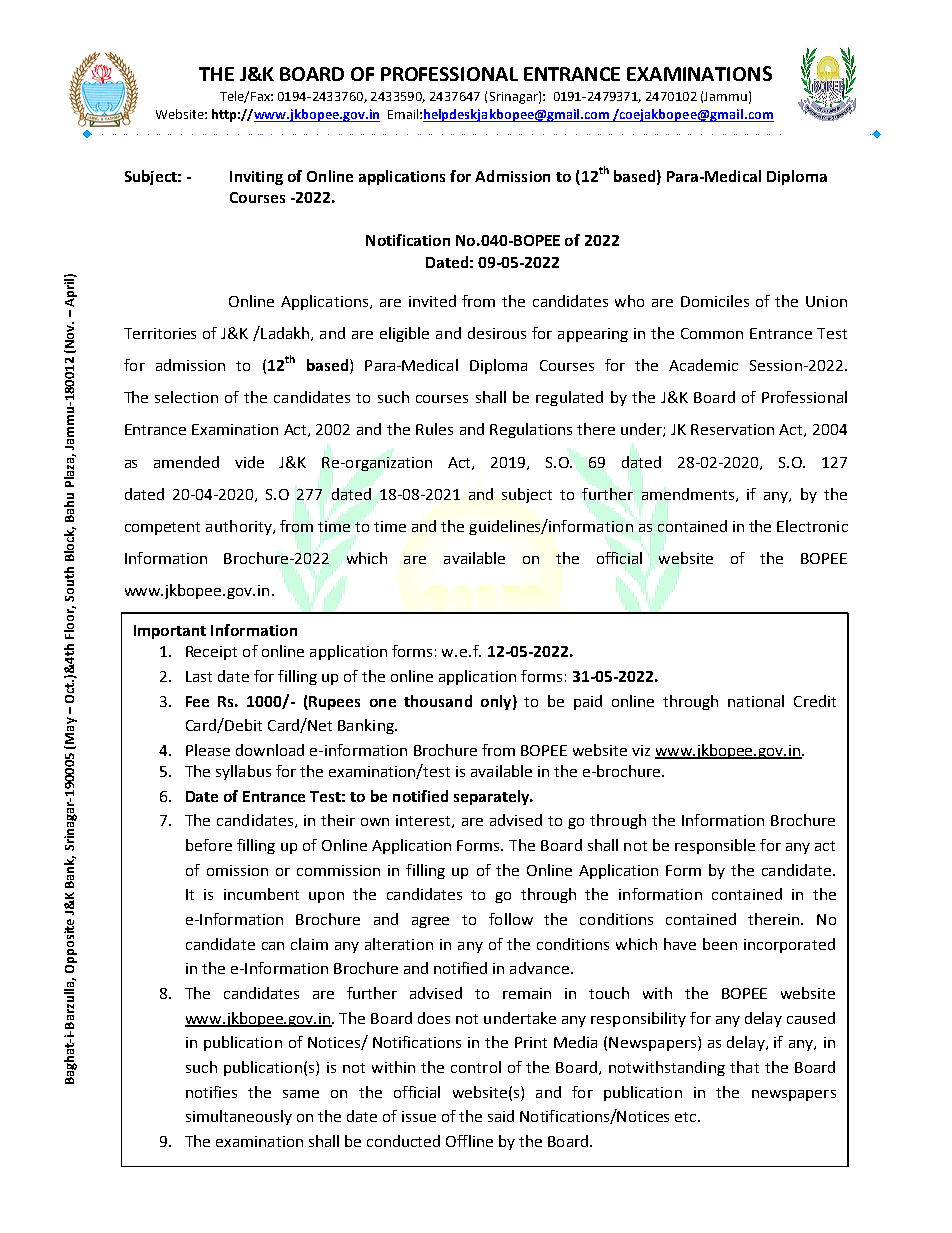 Image resolution: width=952 pixels, height=1233 pixels. What do you see at coordinates (237, 870) in the screenshot?
I see `omission` at bounding box center [237, 870].
